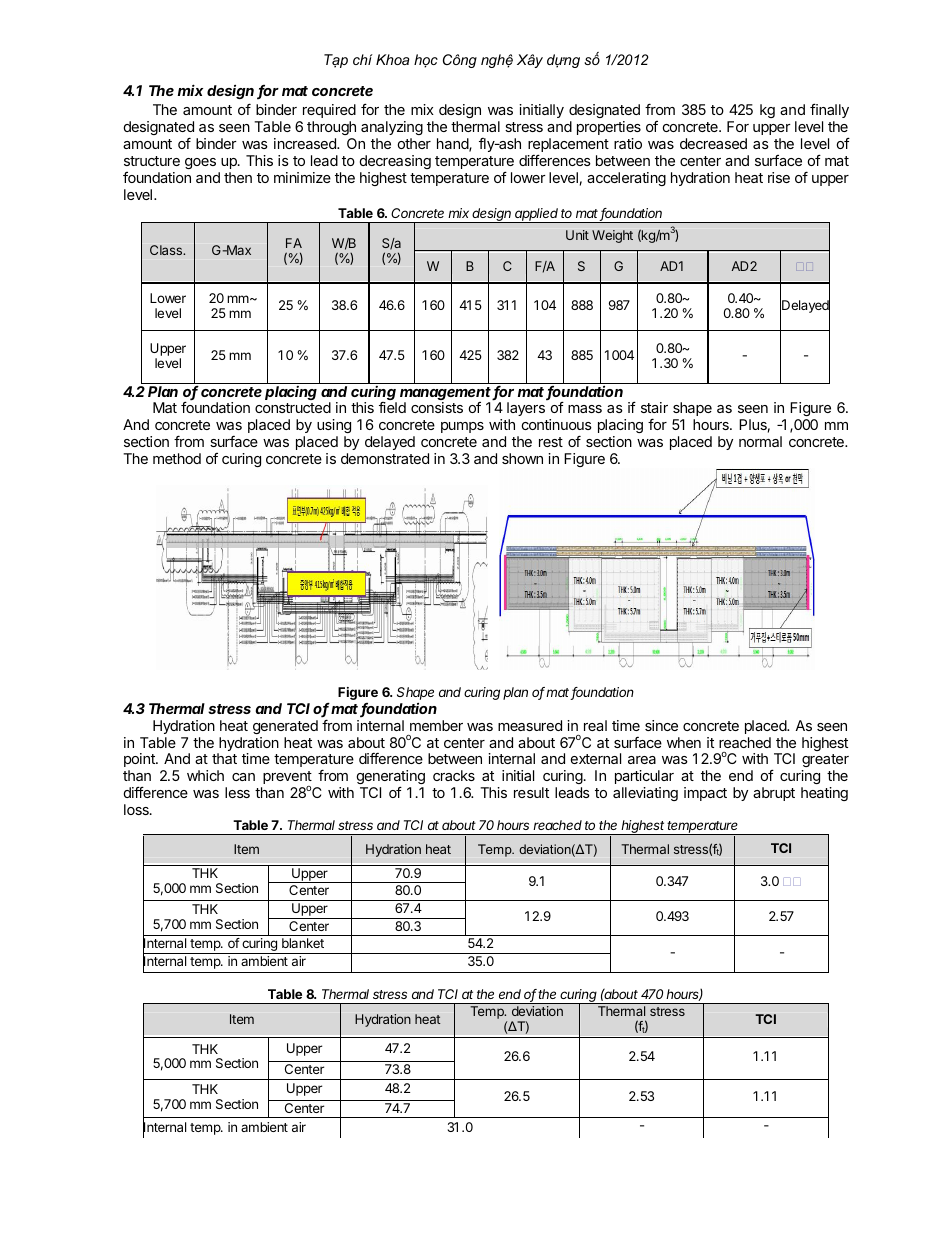 Image resolution: width=952 pixels, height=1233 pixels. What do you see at coordinates (526, 411) in the screenshot?
I see `layers` at bounding box center [526, 411].
